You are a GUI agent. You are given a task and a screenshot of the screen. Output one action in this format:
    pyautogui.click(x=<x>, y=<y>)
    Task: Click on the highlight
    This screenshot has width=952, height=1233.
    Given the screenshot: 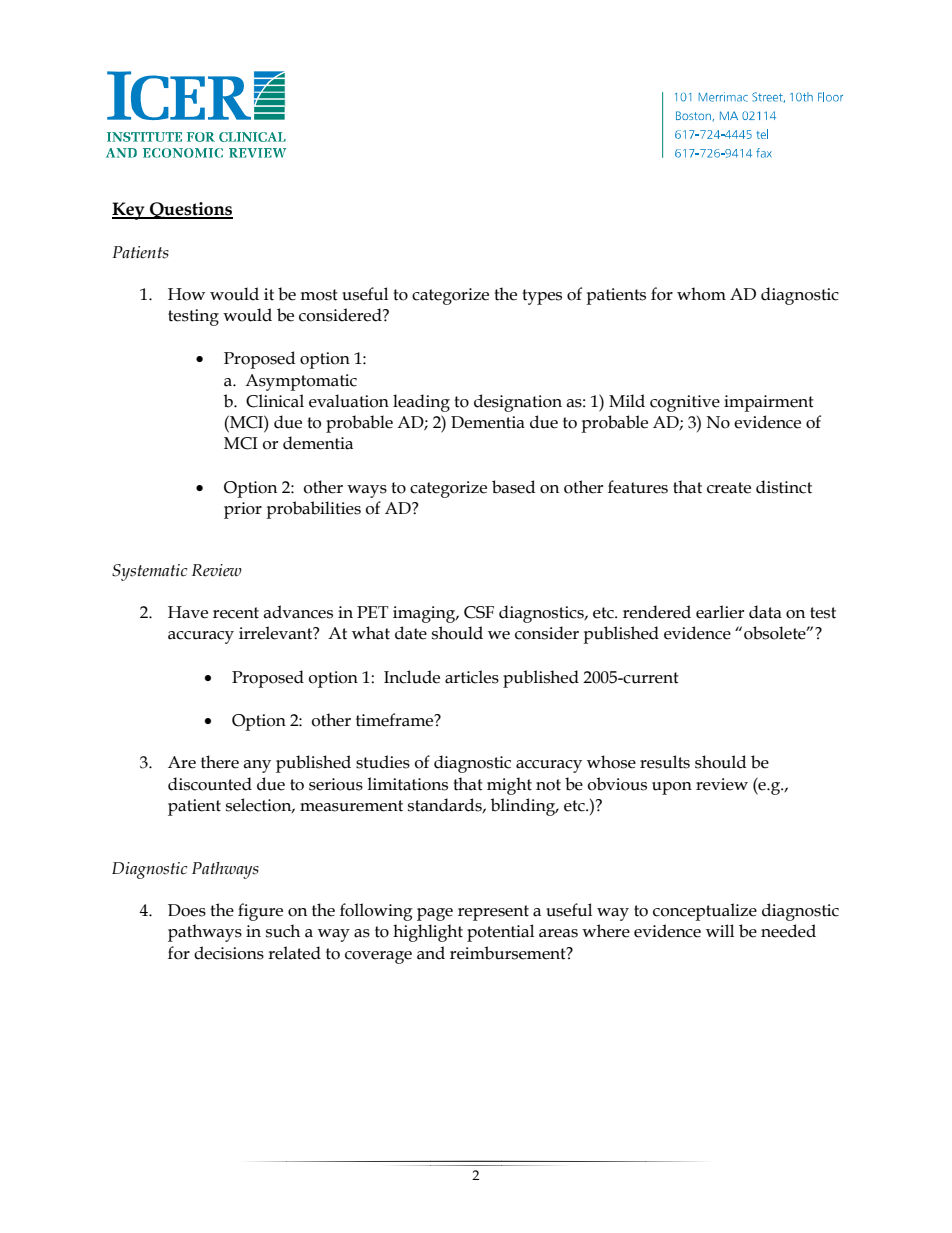 What is the action you would take?
    pyautogui.click(x=428, y=933)
